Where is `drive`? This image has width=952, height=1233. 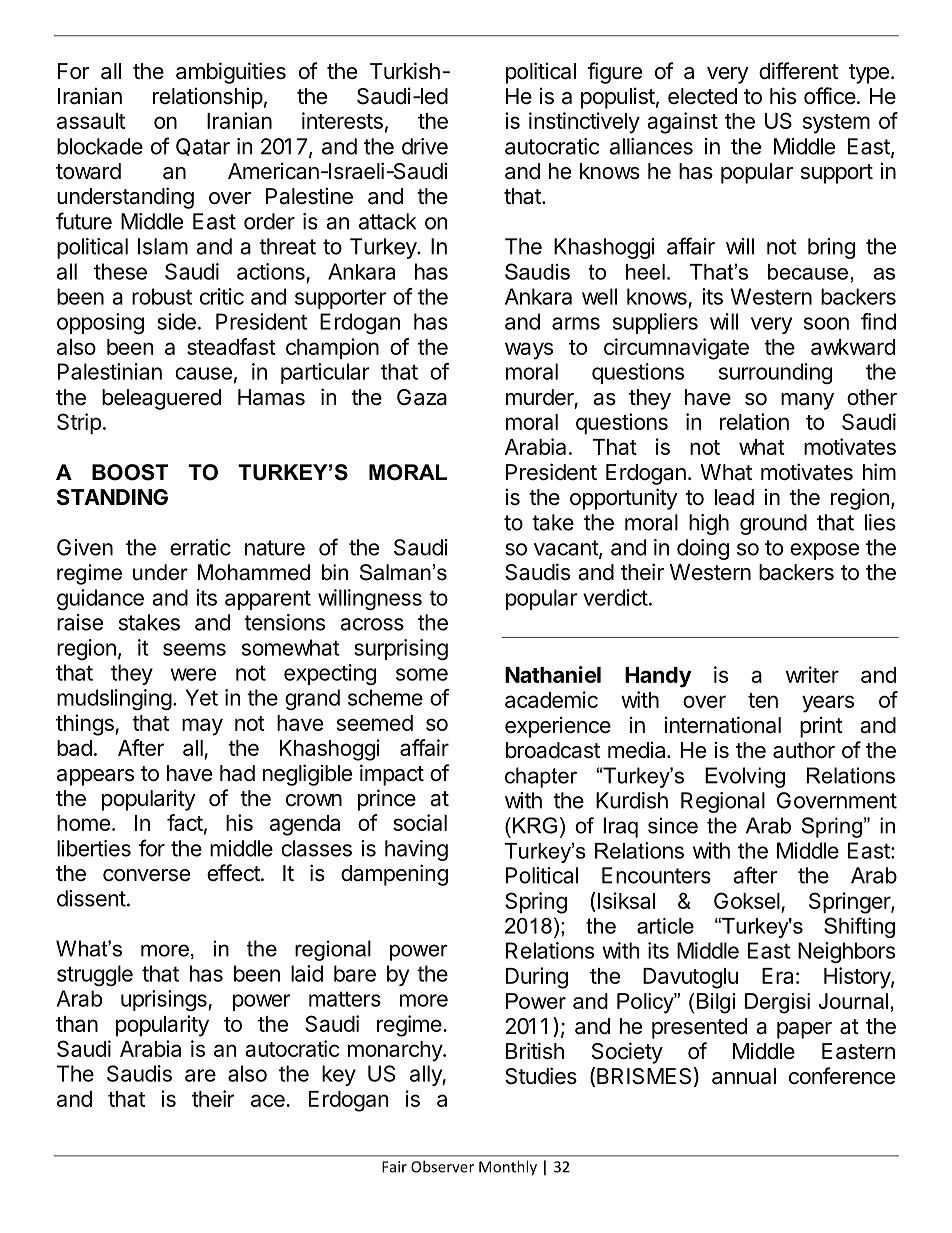
drive is located at coordinates (425, 146).
